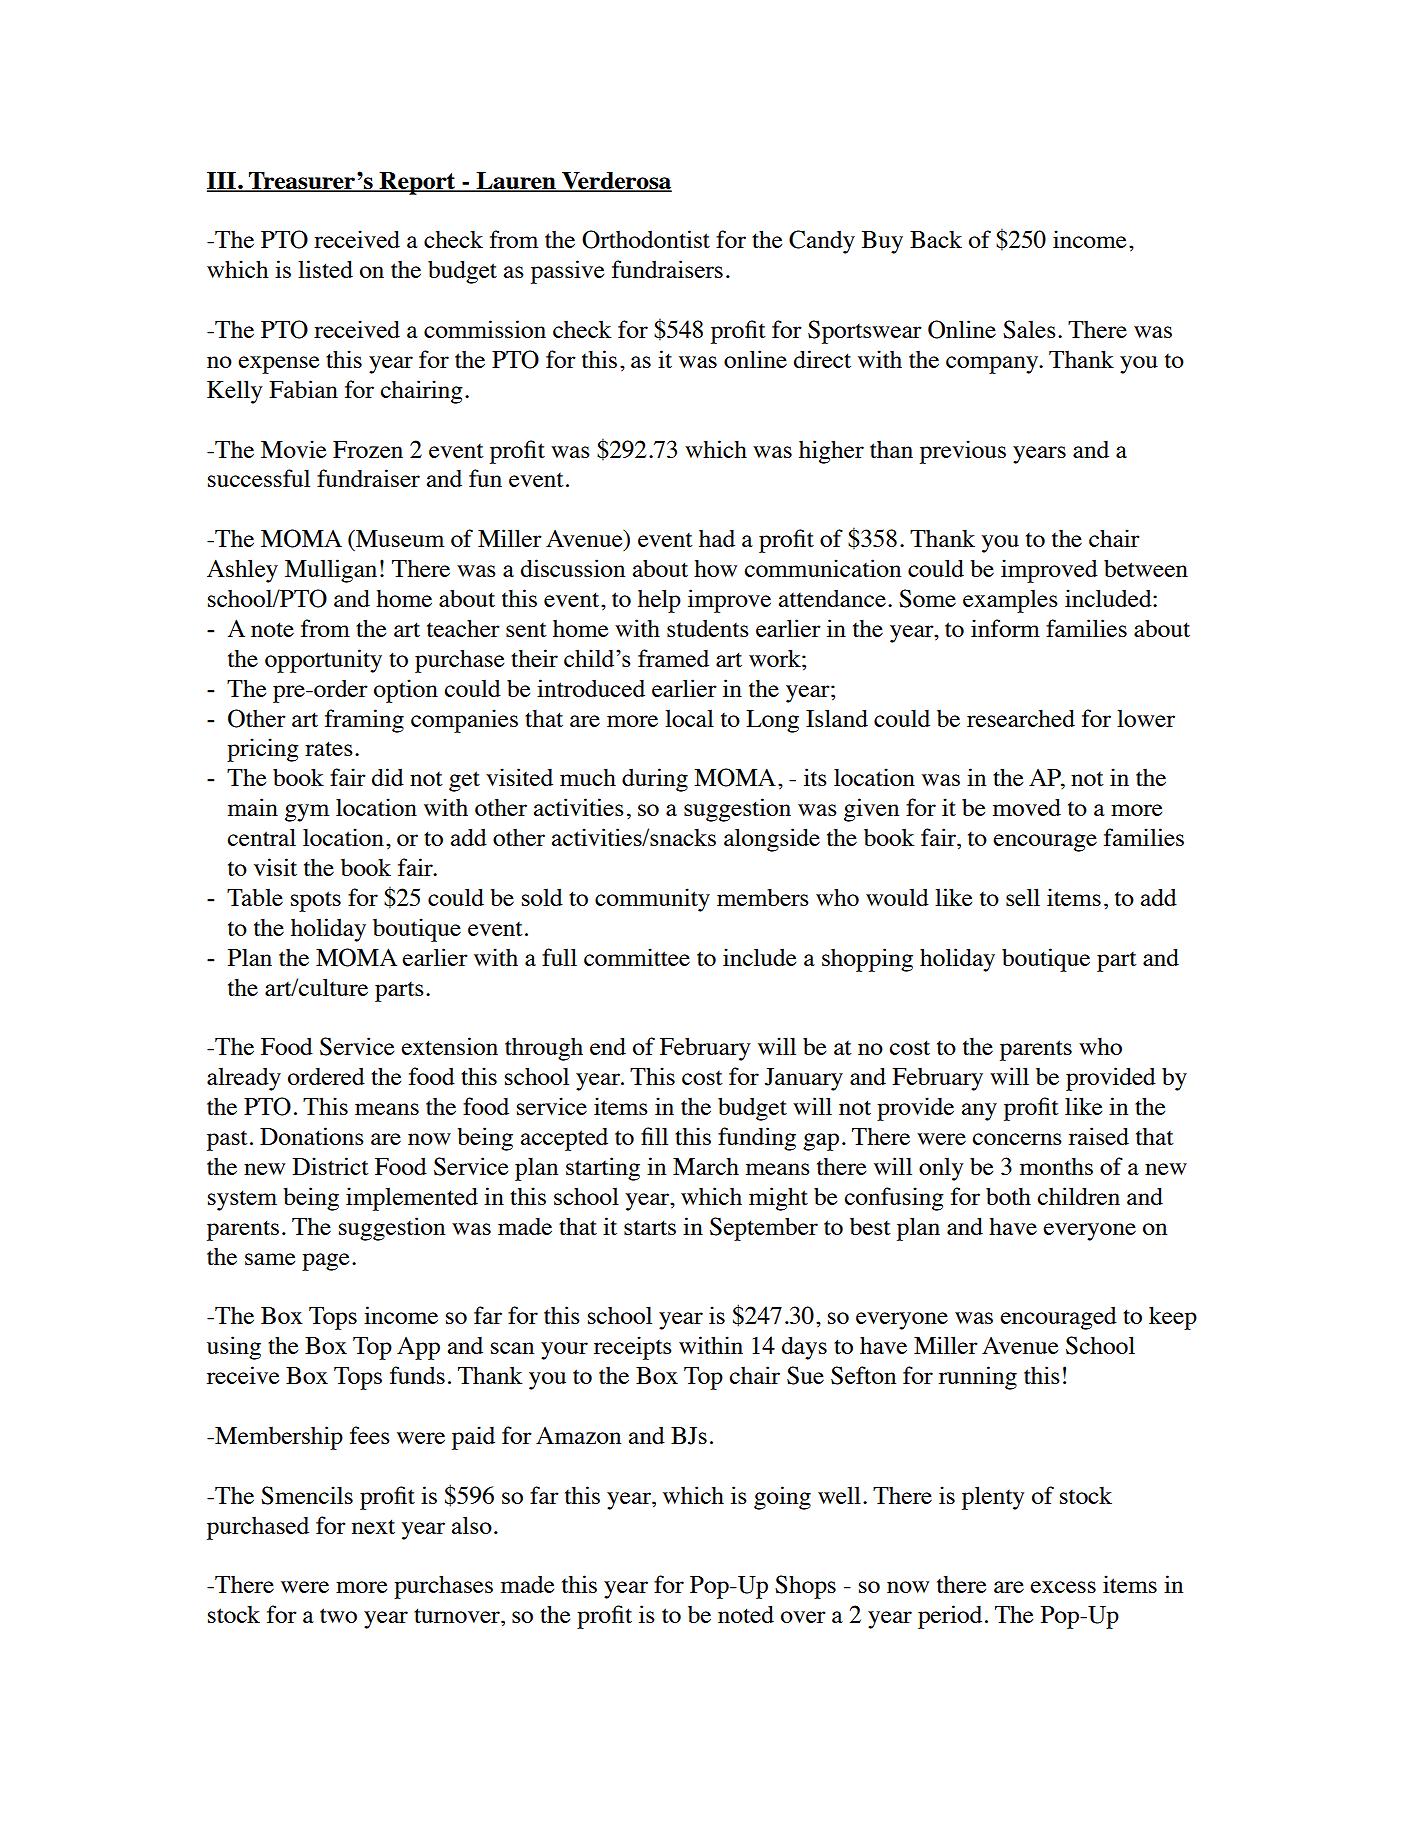 The height and width of the image is (1821, 1407). Describe the element at coordinates (1008, 1196) in the image. I see `both` at that location.
